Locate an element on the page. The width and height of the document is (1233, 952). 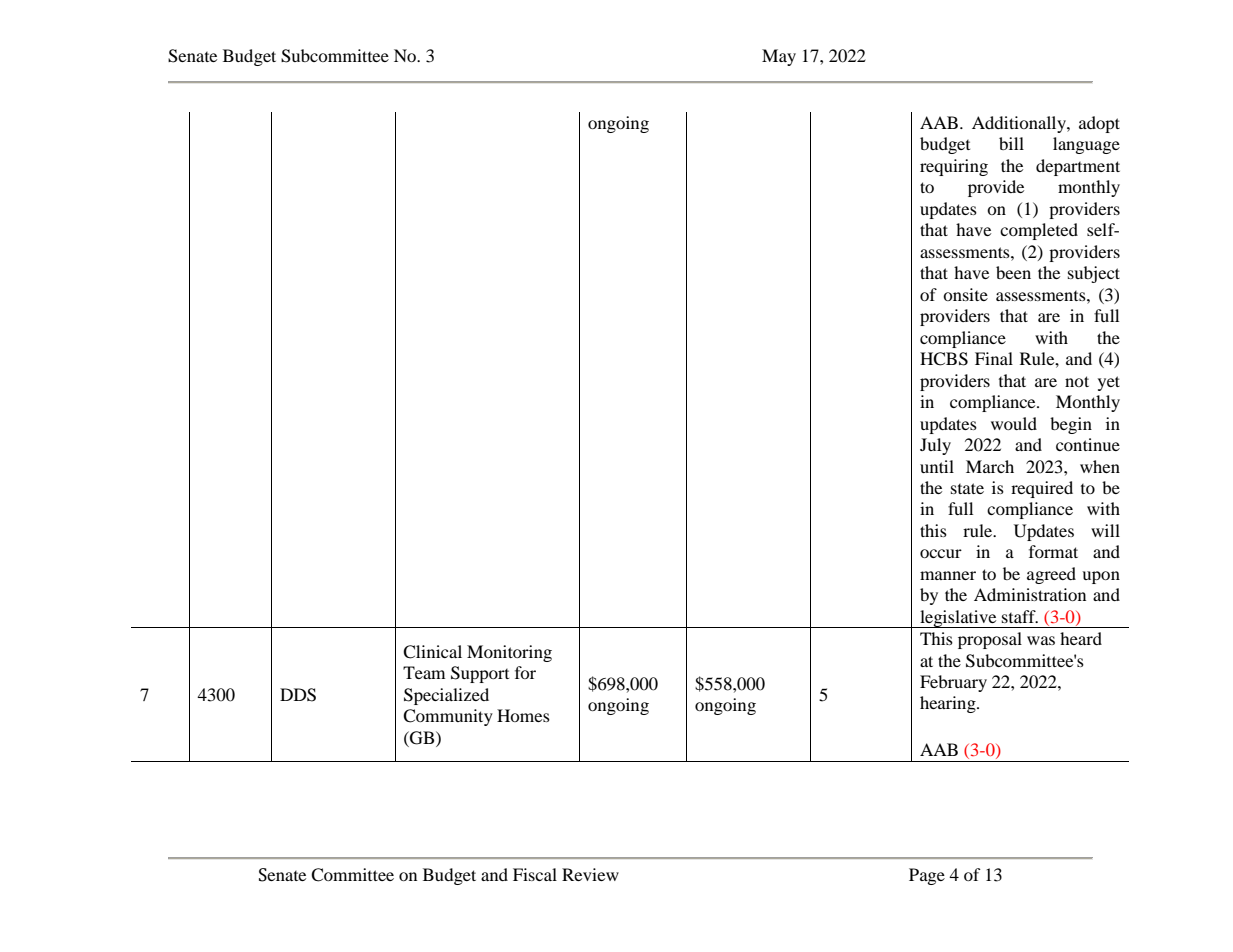
proposal is located at coordinates (990, 640).
